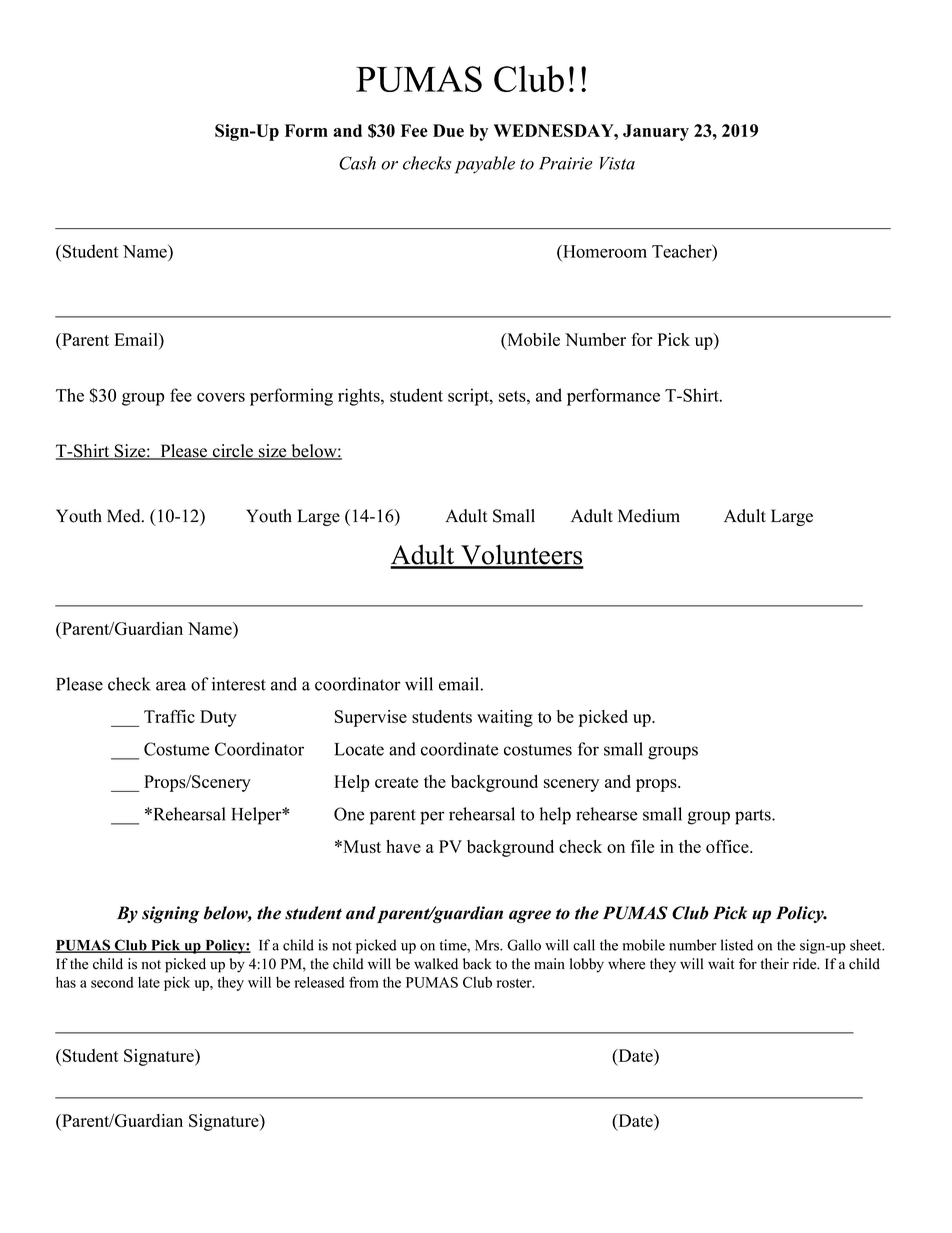  What do you see at coordinates (649, 516) in the screenshot?
I see `Medium` at bounding box center [649, 516].
